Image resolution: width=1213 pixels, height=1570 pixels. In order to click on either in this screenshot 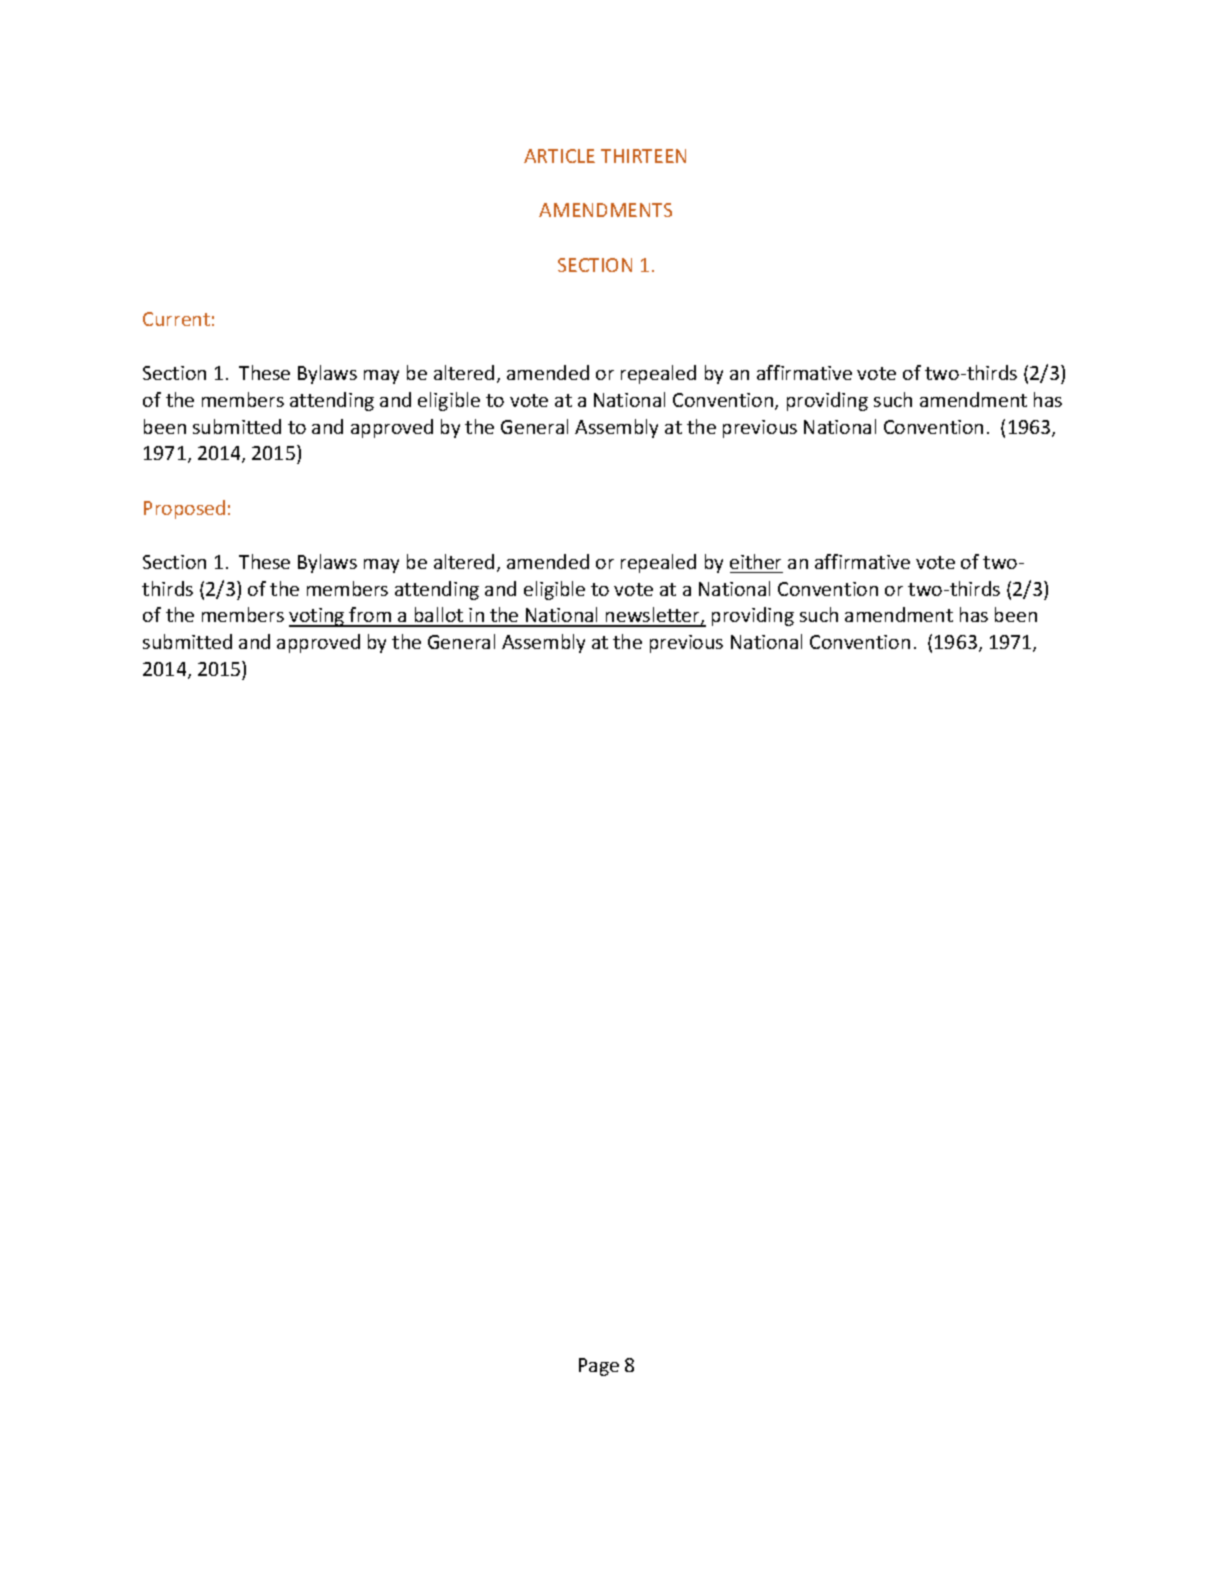, I will do `click(755, 561)`.
